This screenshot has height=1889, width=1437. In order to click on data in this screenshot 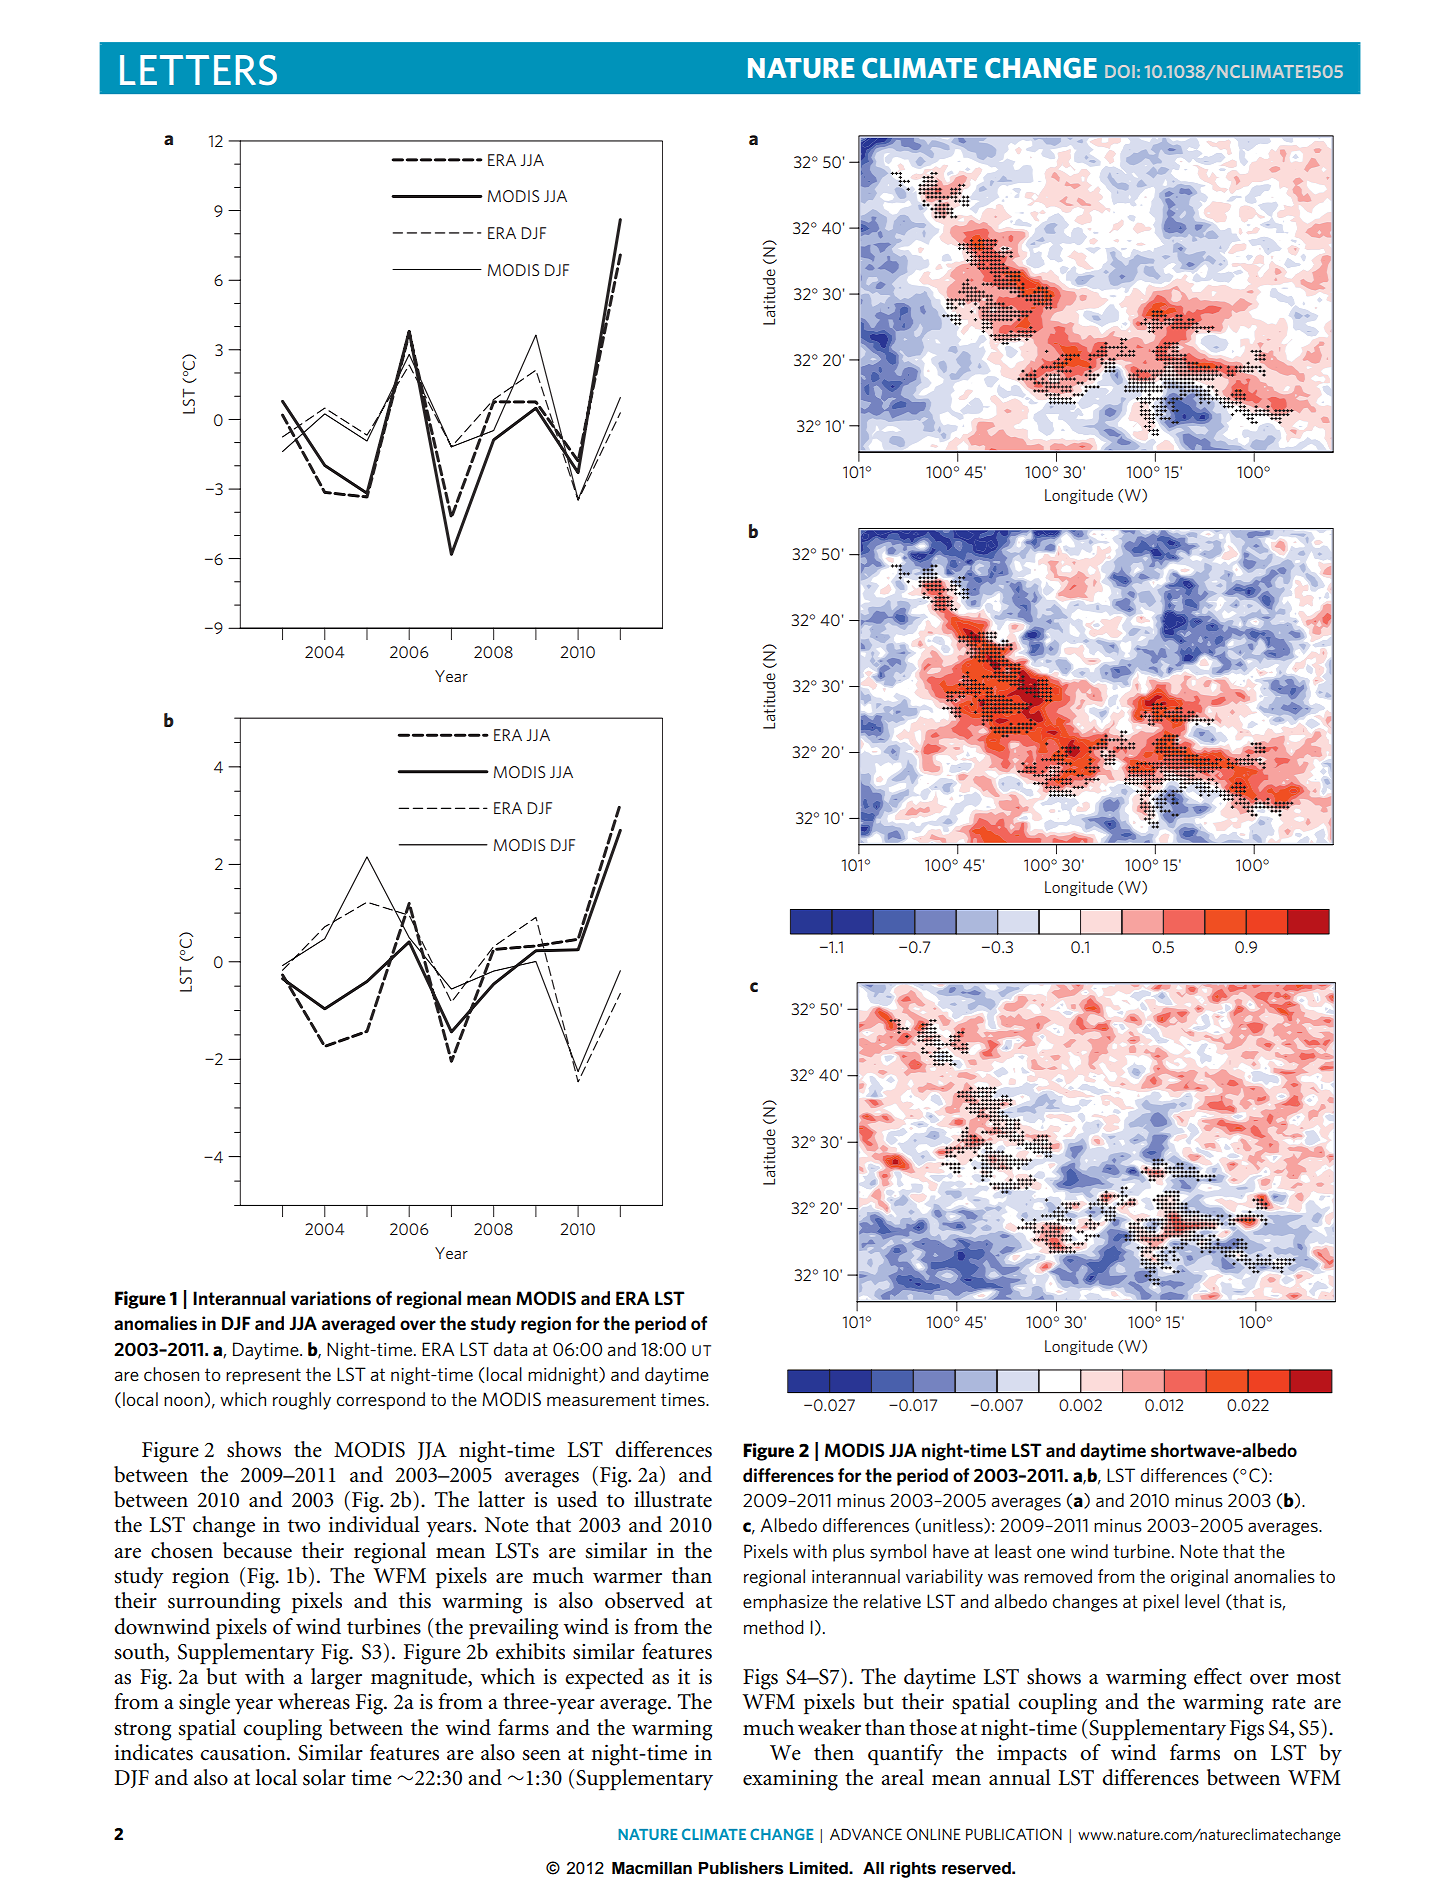, I will do `click(510, 1349)`.
